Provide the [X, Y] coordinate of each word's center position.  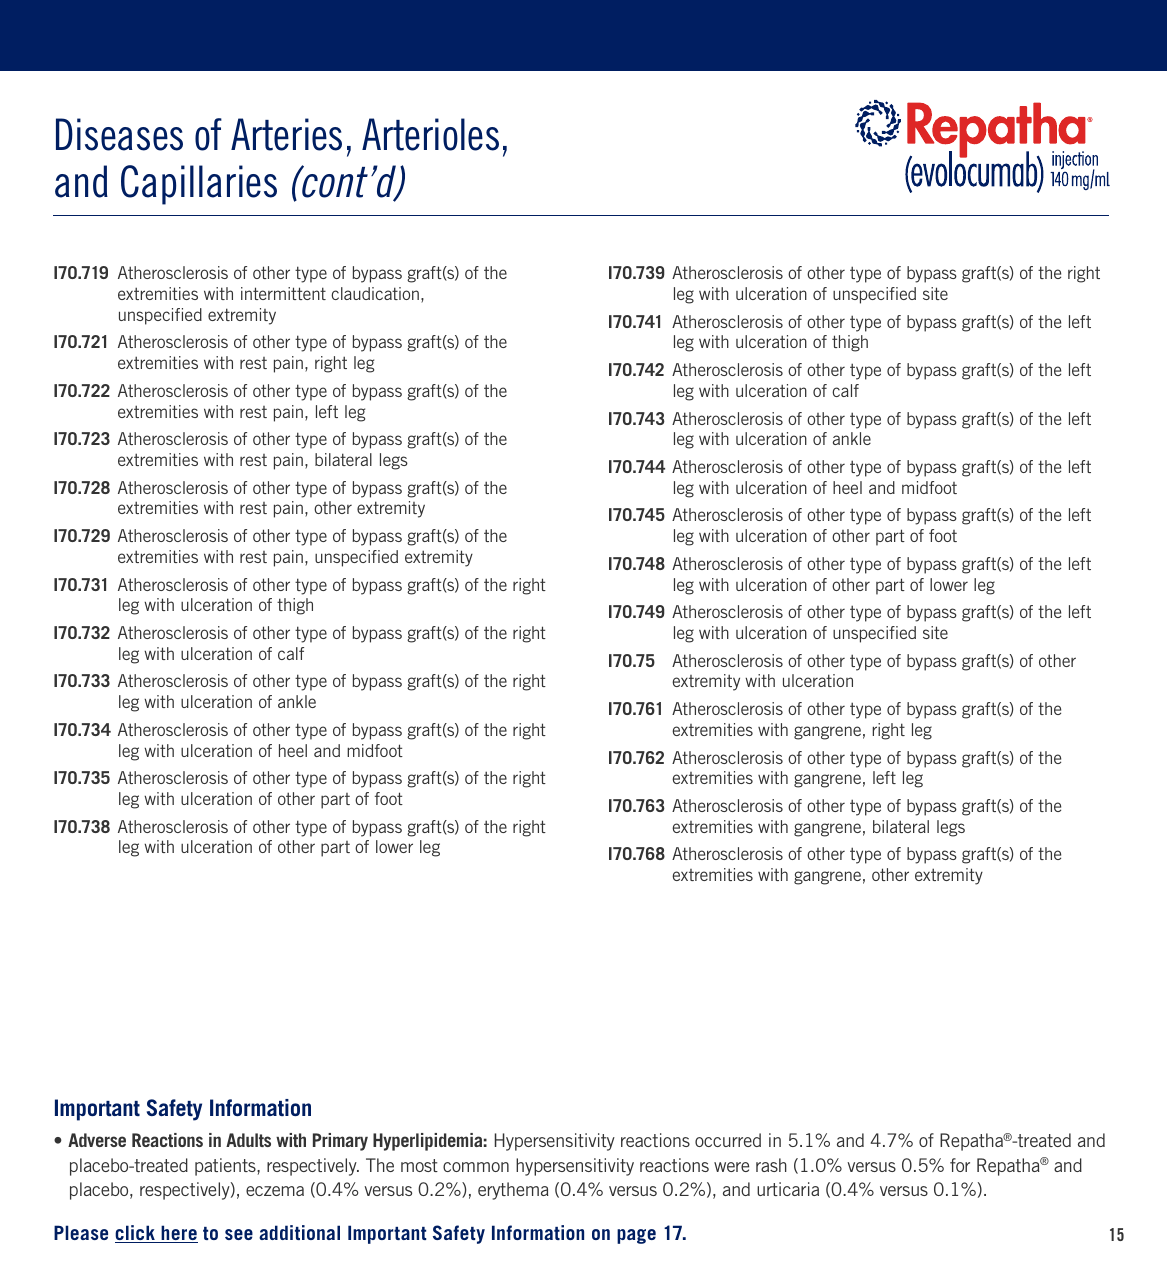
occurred [728, 1140]
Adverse [97, 1140]
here [178, 1234]
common [476, 1167]
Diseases [119, 134]
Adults [248, 1140]
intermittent [283, 293]
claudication [375, 293]
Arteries [286, 134]
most [419, 1165]
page [636, 1236]
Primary [340, 1142]
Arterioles [430, 134]
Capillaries [199, 185]
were [731, 1167]
